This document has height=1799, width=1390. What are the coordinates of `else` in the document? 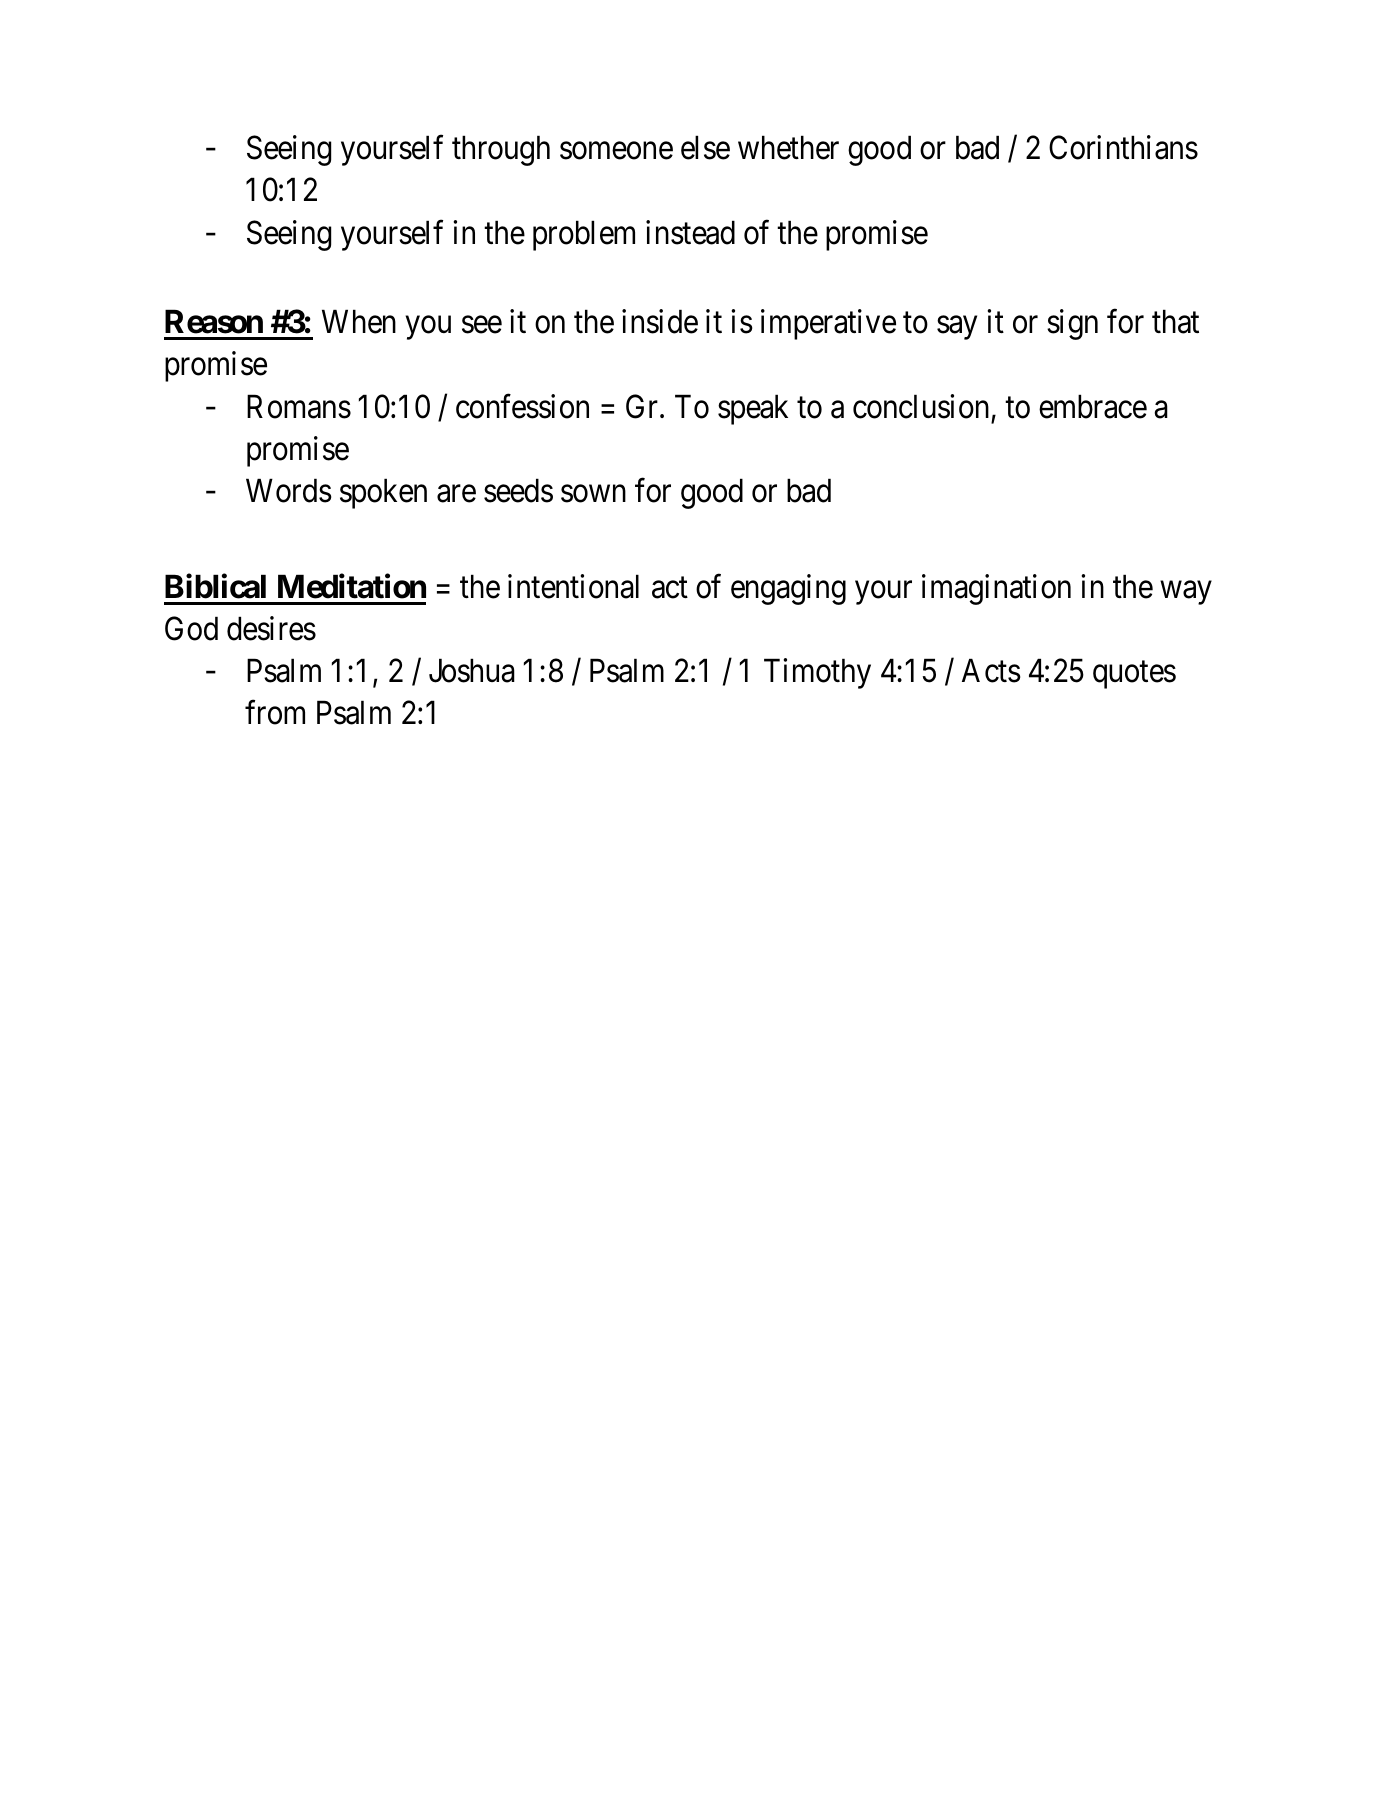 It's located at (705, 147).
